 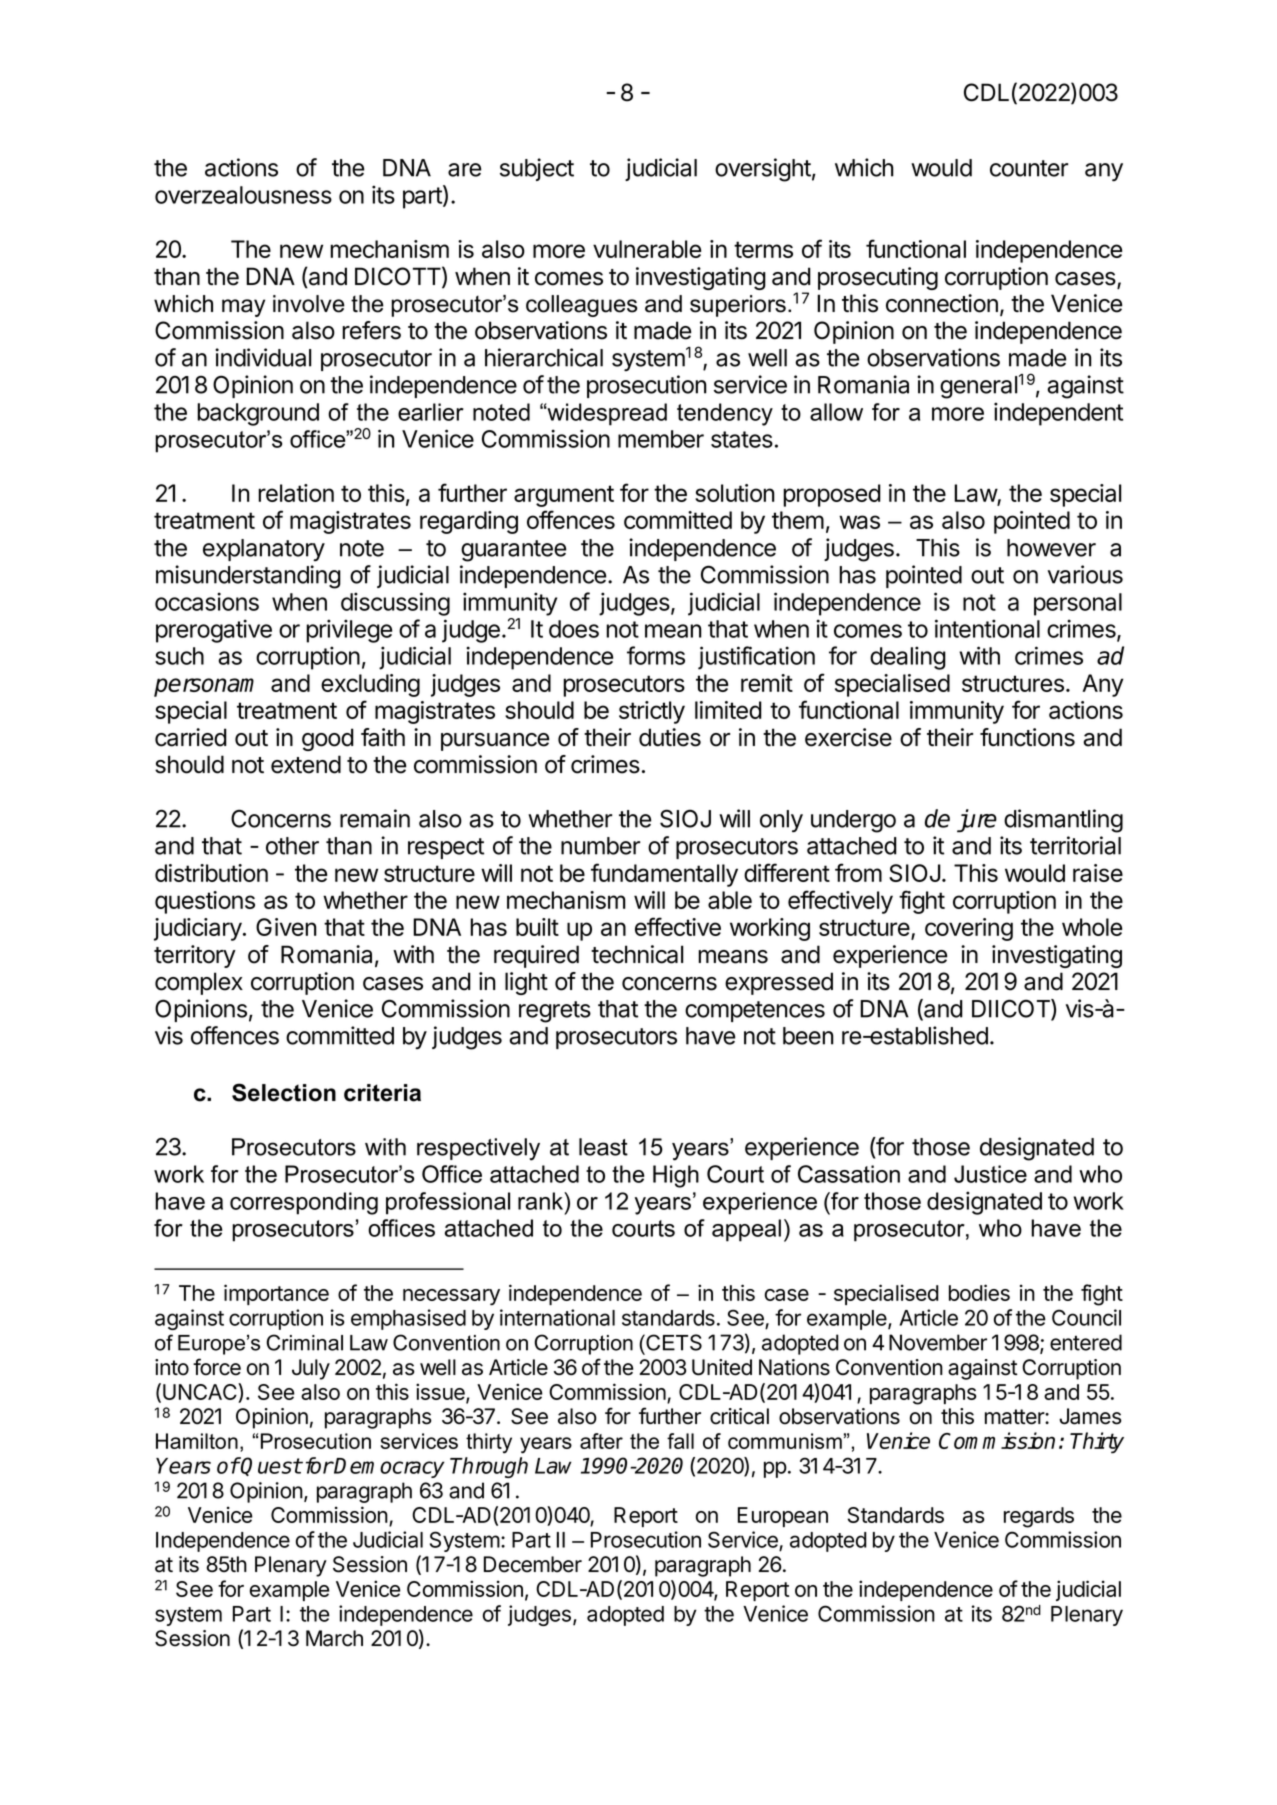 What do you see at coordinates (979, 1292) in the page?
I see `bodies` at bounding box center [979, 1292].
